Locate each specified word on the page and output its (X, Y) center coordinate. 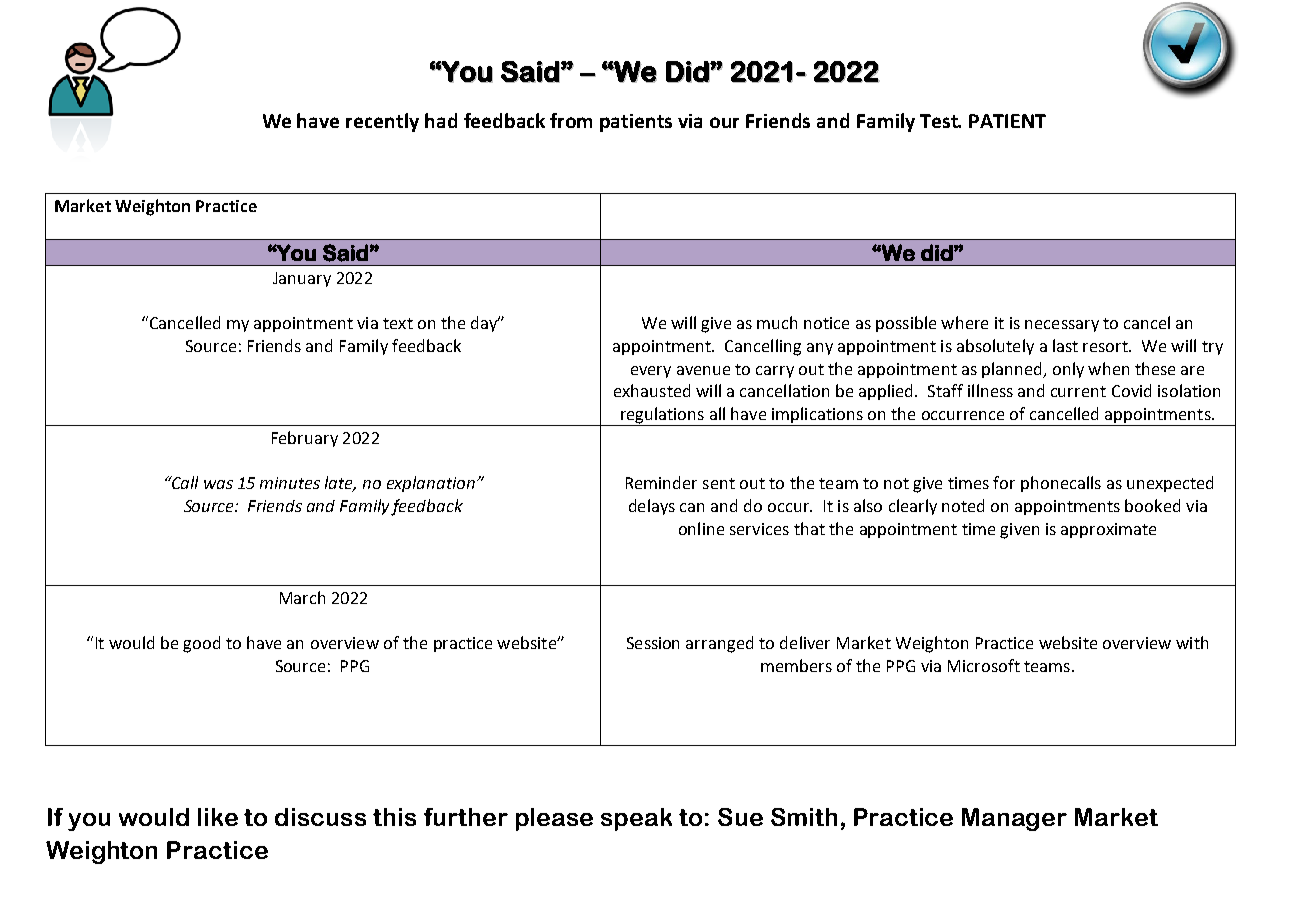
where (964, 322)
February (305, 439)
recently (382, 122)
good (201, 644)
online (701, 528)
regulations (662, 416)
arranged (719, 644)
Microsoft (984, 665)
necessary (1062, 326)
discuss (320, 817)
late (340, 484)
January (302, 279)
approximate (1108, 530)
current (1078, 391)
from (571, 120)
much (777, 322)
